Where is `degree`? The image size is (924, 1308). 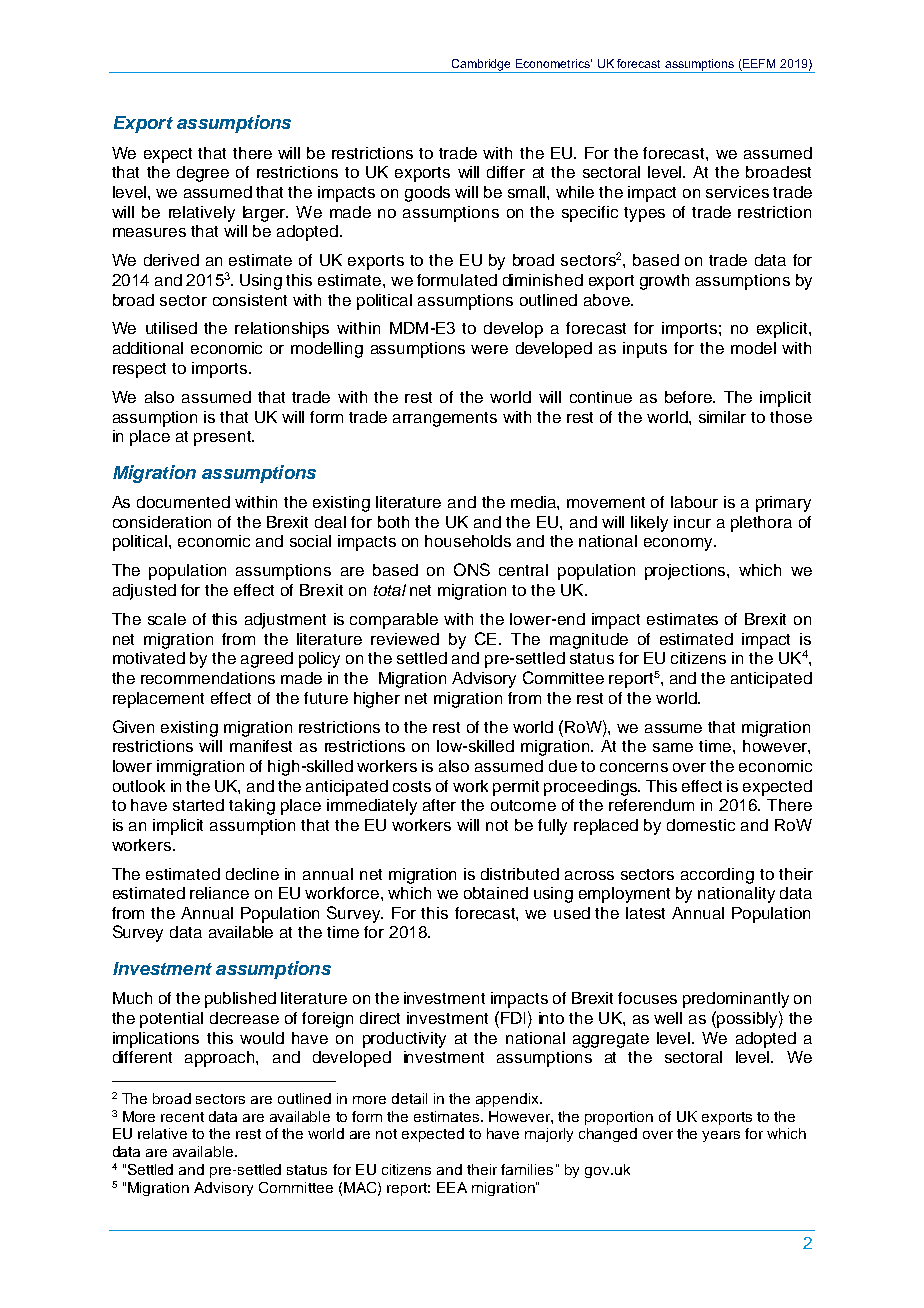
degree is located at coordinates (203, 174).
